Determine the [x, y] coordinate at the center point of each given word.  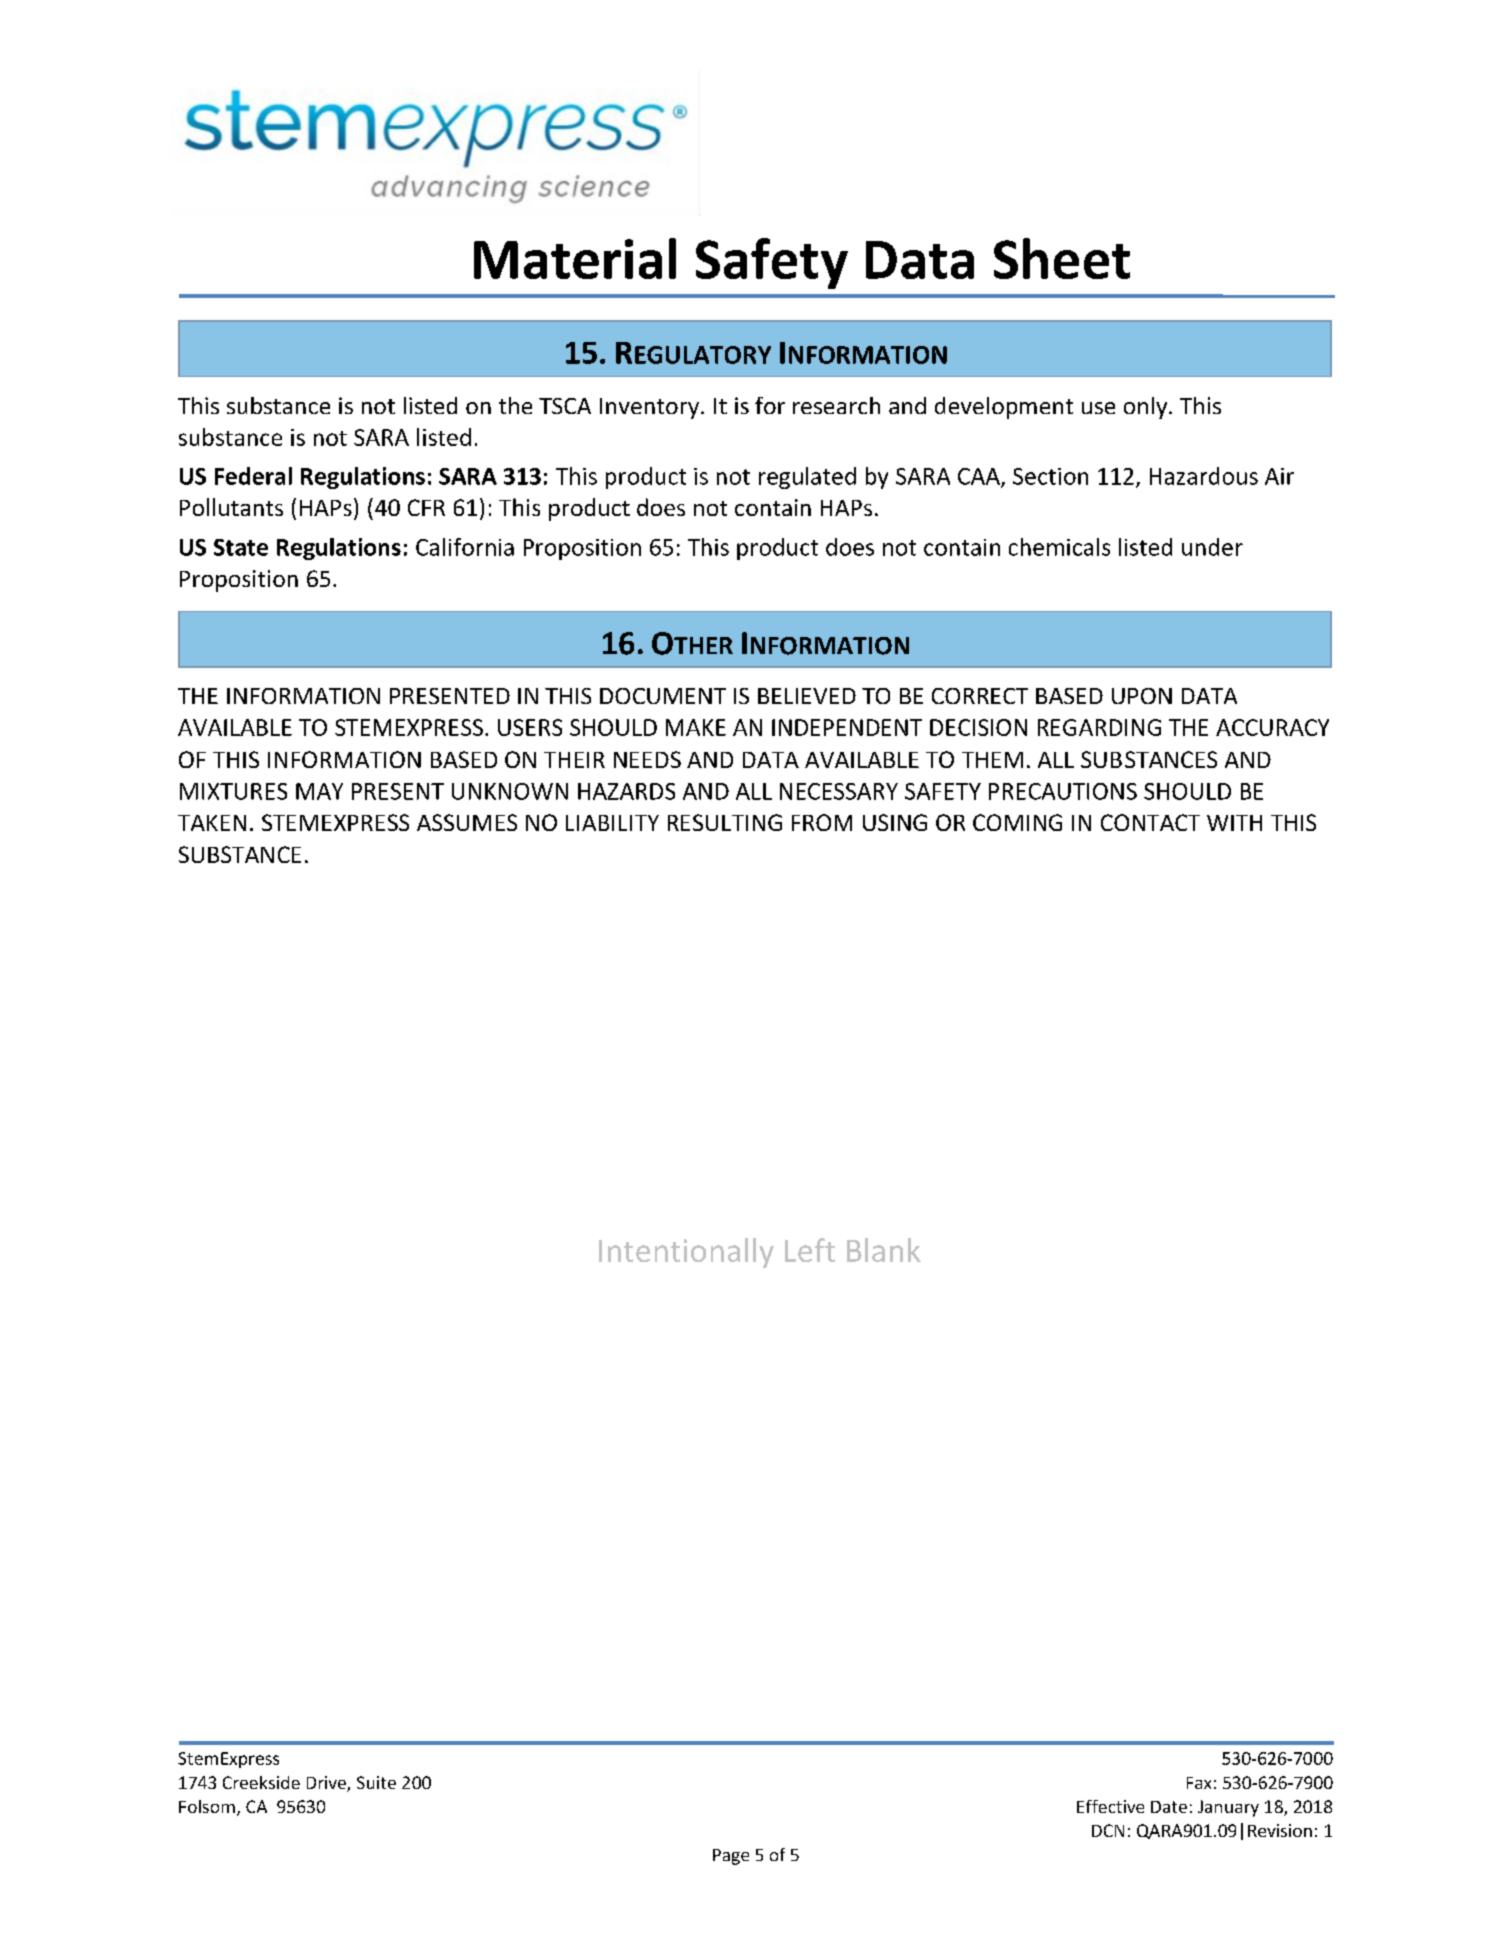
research [836, 405]
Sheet [1062, 258]
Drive [327, 1784]
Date [1169, 1807]
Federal [253, 476]
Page [731, 1857]
